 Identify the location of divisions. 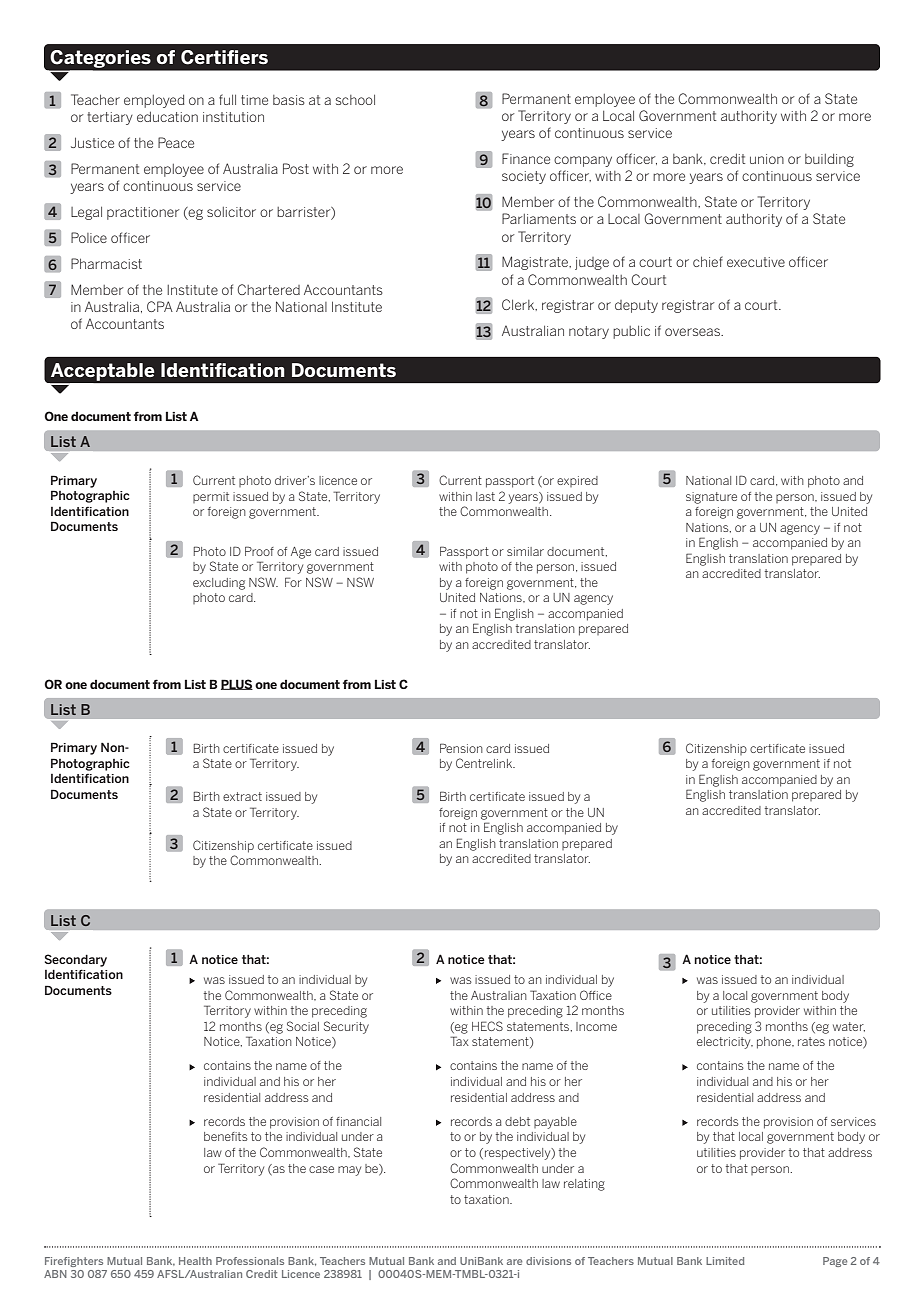
(548, 1261).
